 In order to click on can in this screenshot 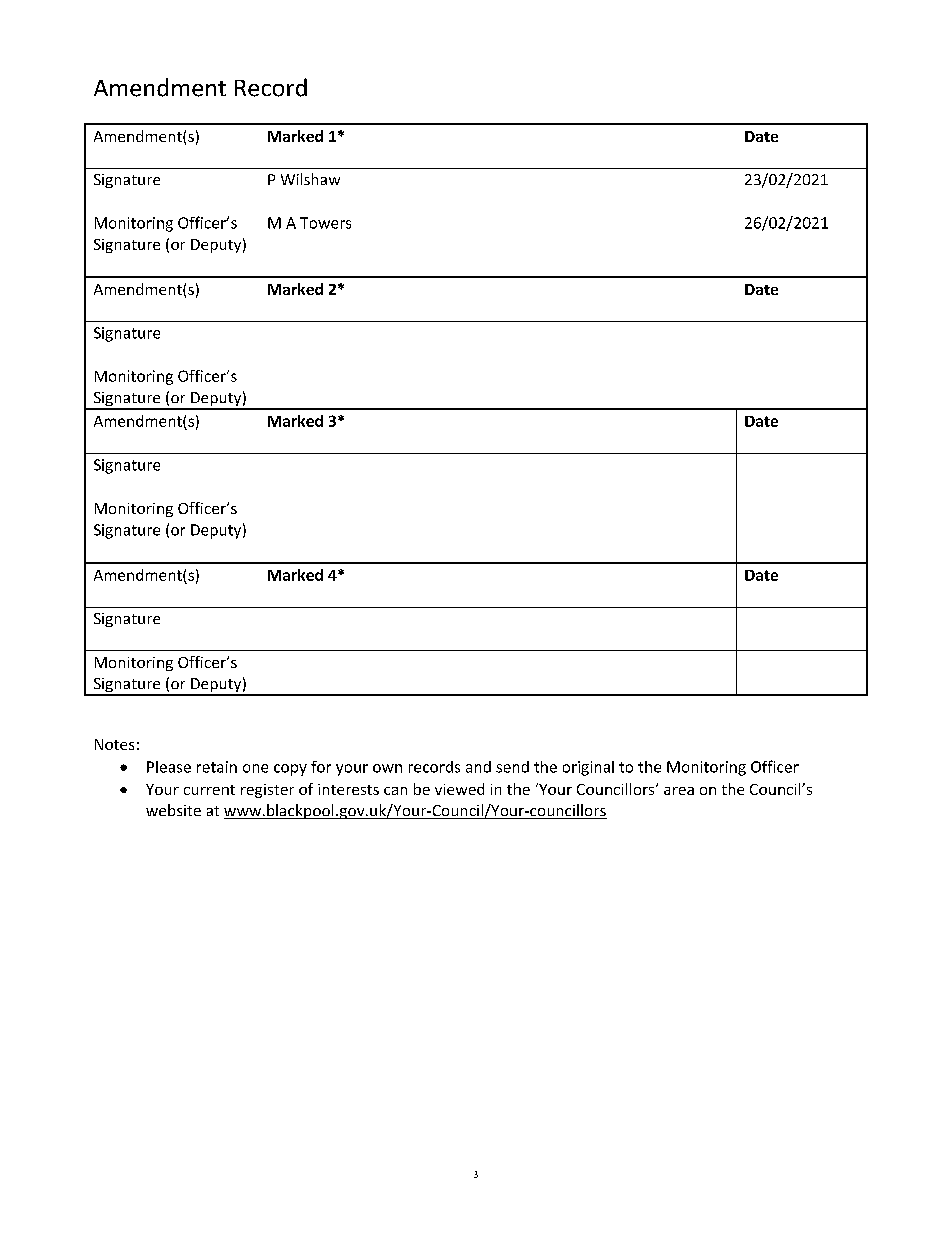, I will do `click(395, 791)`.
